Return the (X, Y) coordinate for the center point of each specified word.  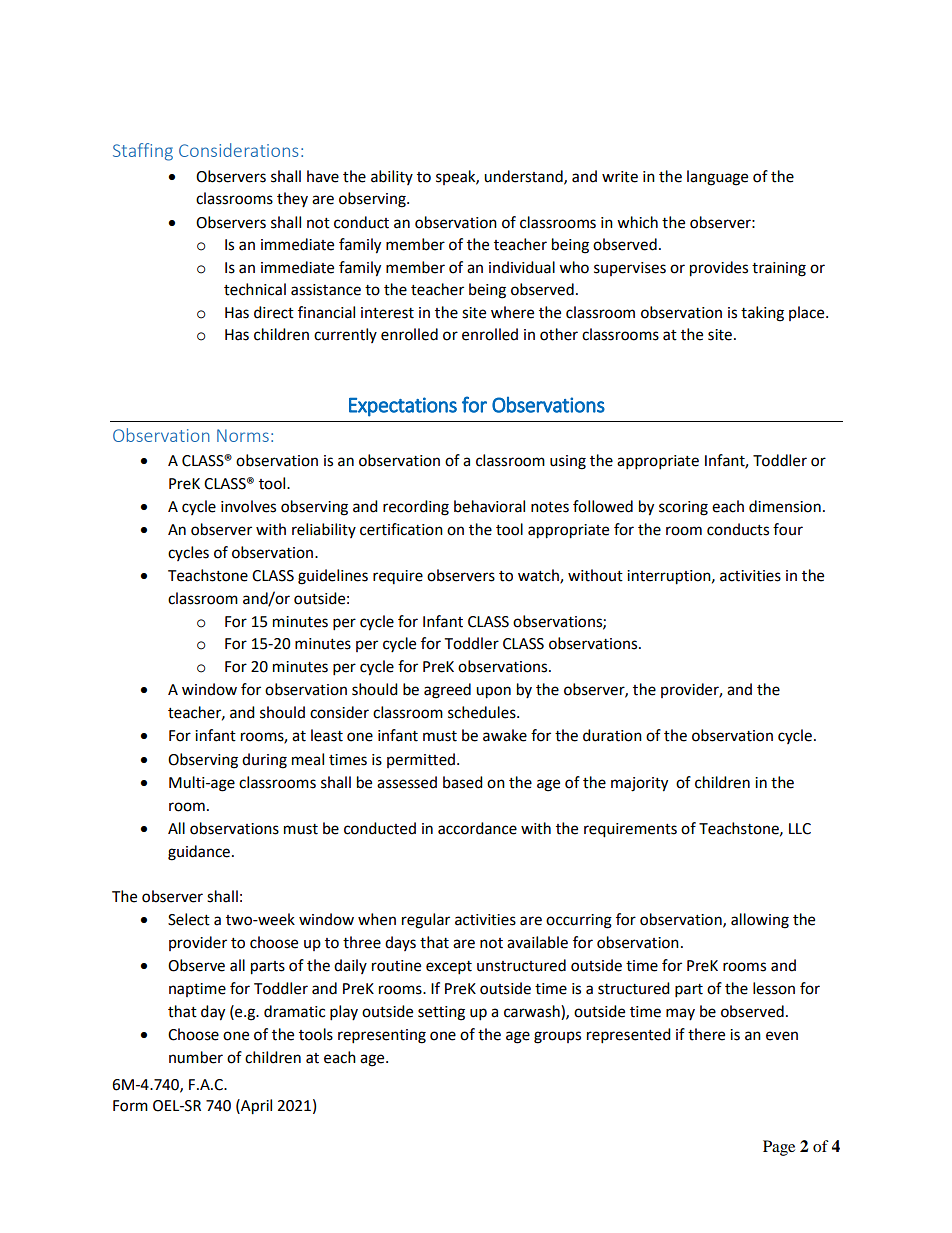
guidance (200, 853)
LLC (800, 829)
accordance (477, 828)
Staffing (143, 152)
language (717, 178)
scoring (683, 508)
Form (130, 1106)
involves (248, 506)
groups (557, 1037)
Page (779, 1148)
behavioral (489, 506)
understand (524, 177)
